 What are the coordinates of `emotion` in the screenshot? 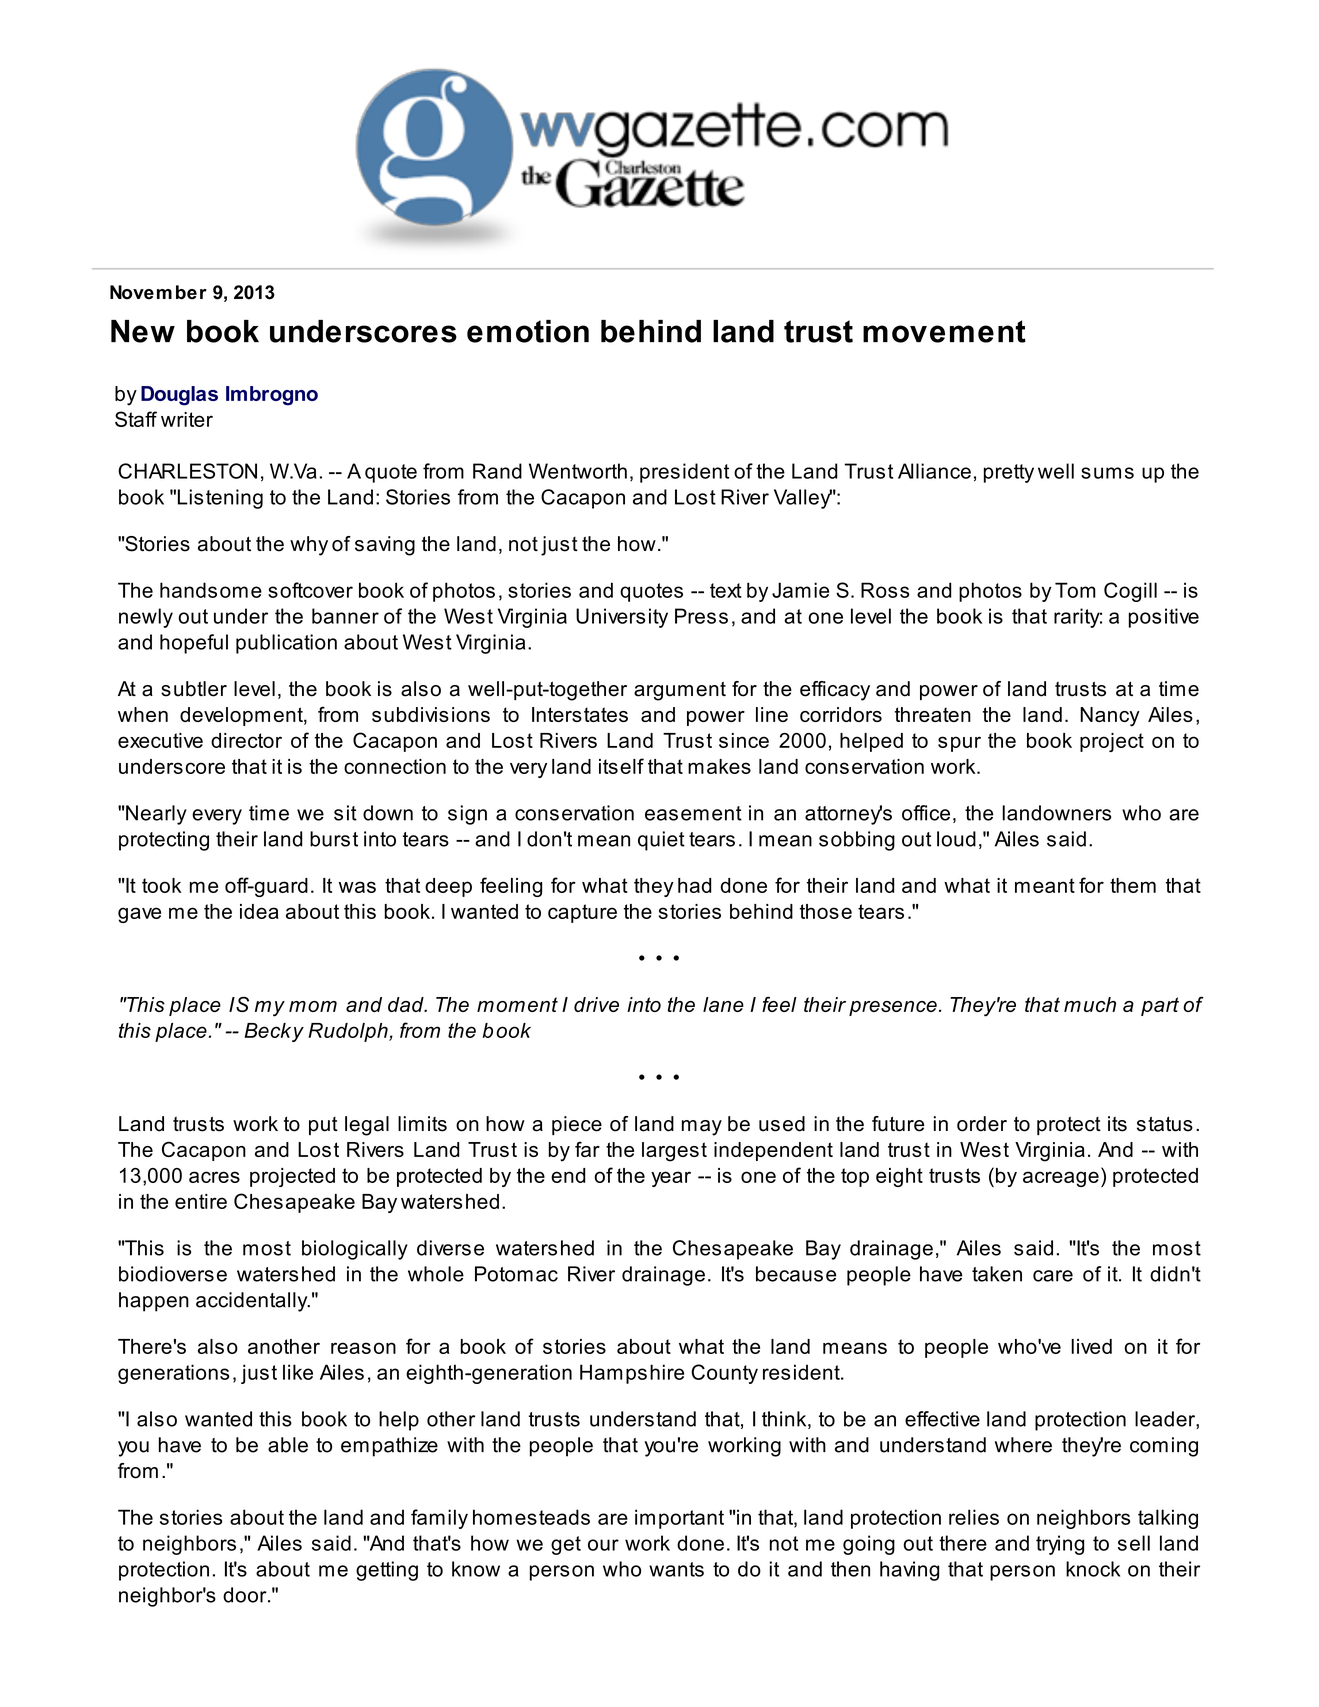 It's located at (528, 331).
